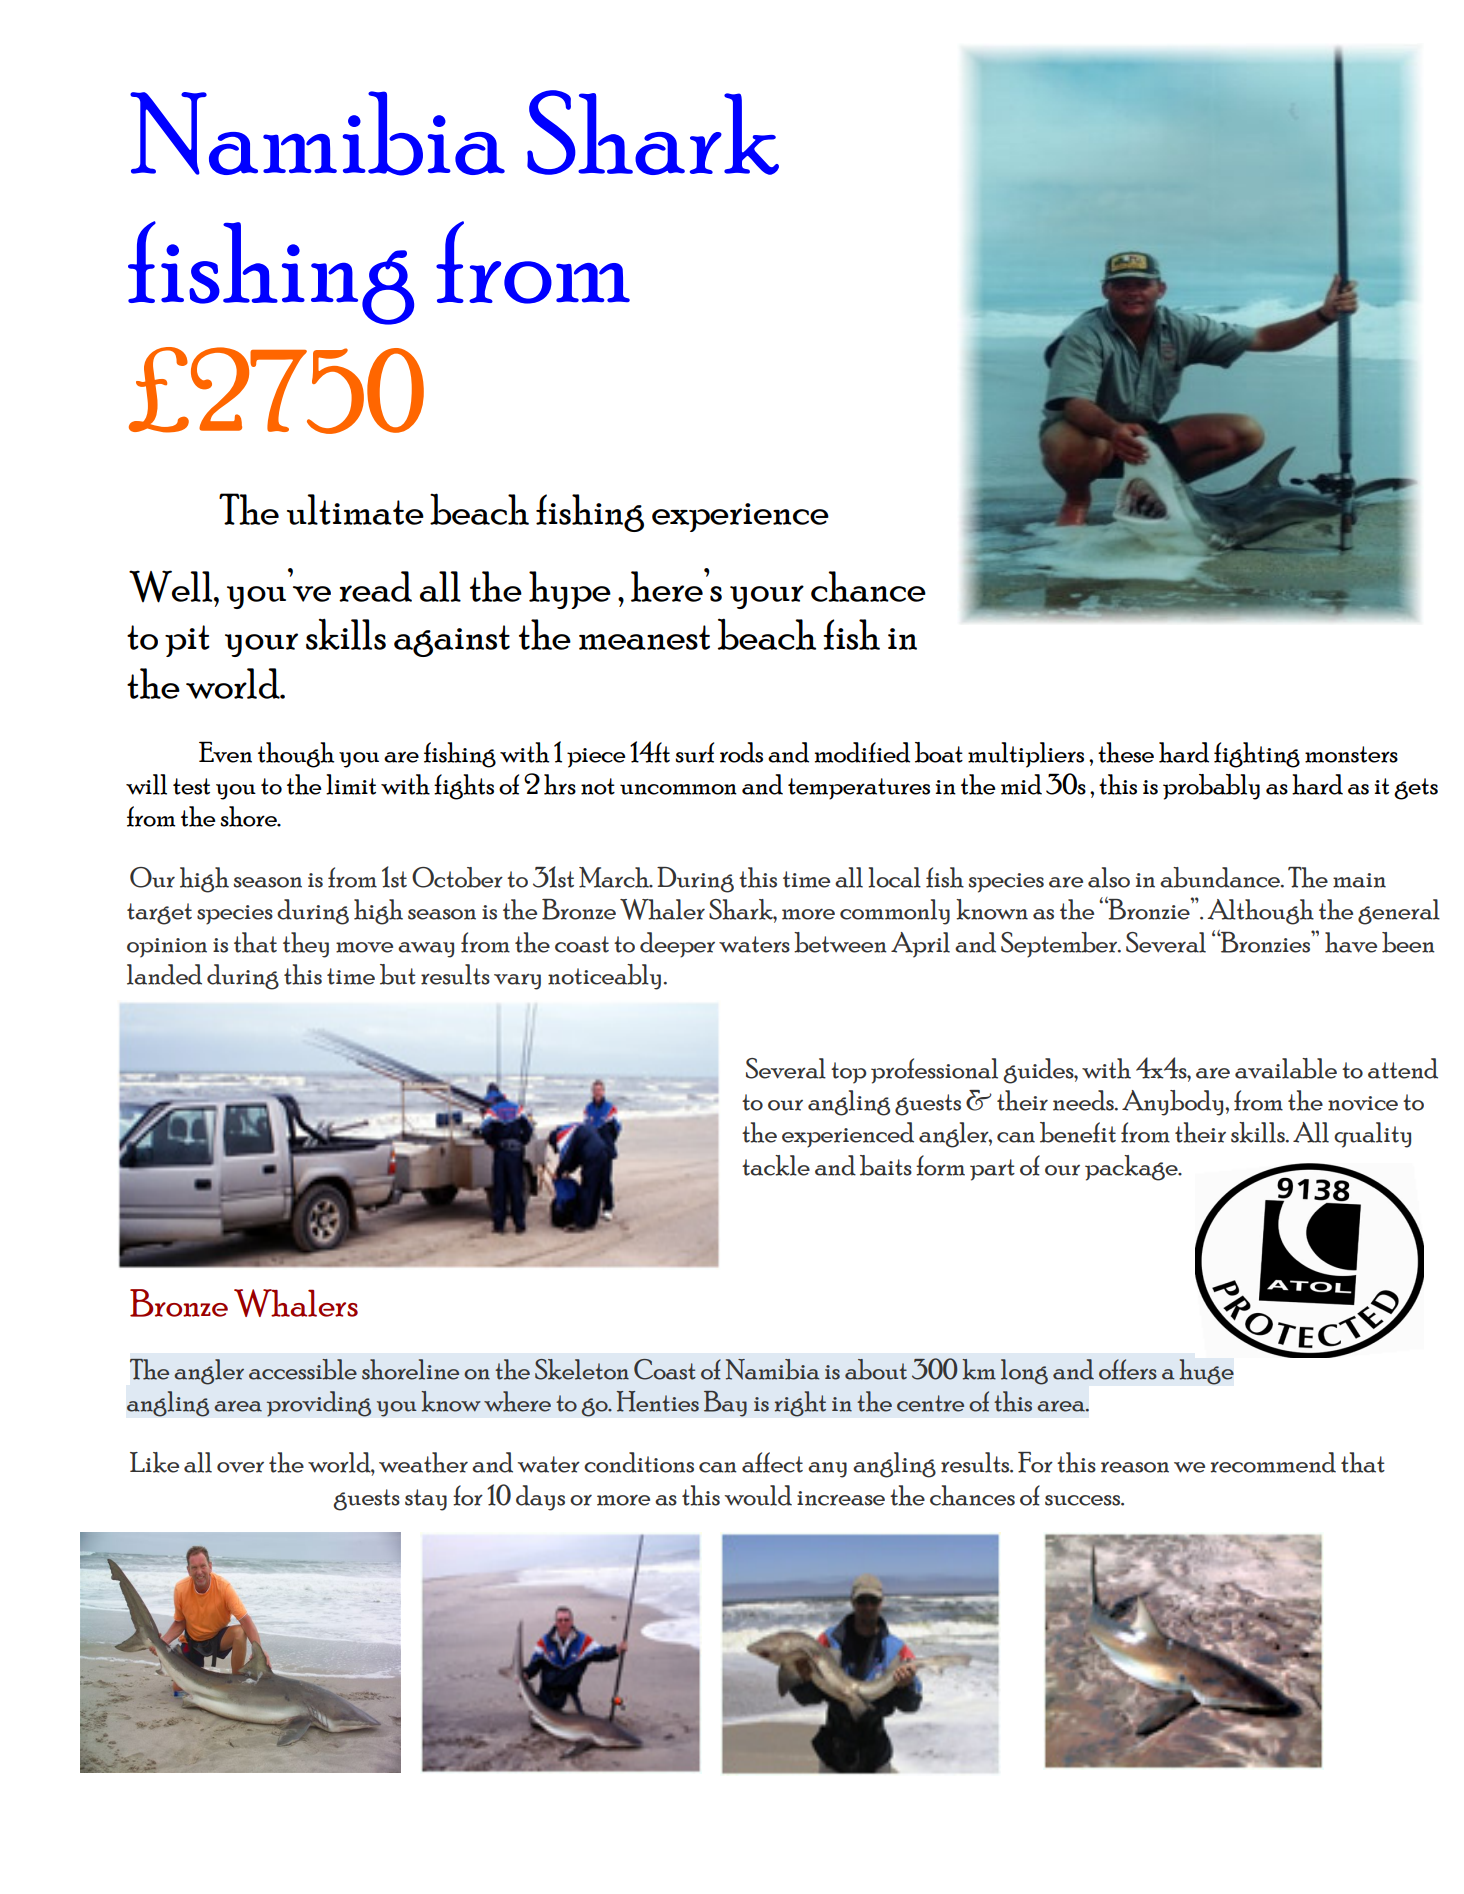  What do you see at coordinates (840, 942) in the screenshot?
I see `between` at bounding box center [840, 942].
